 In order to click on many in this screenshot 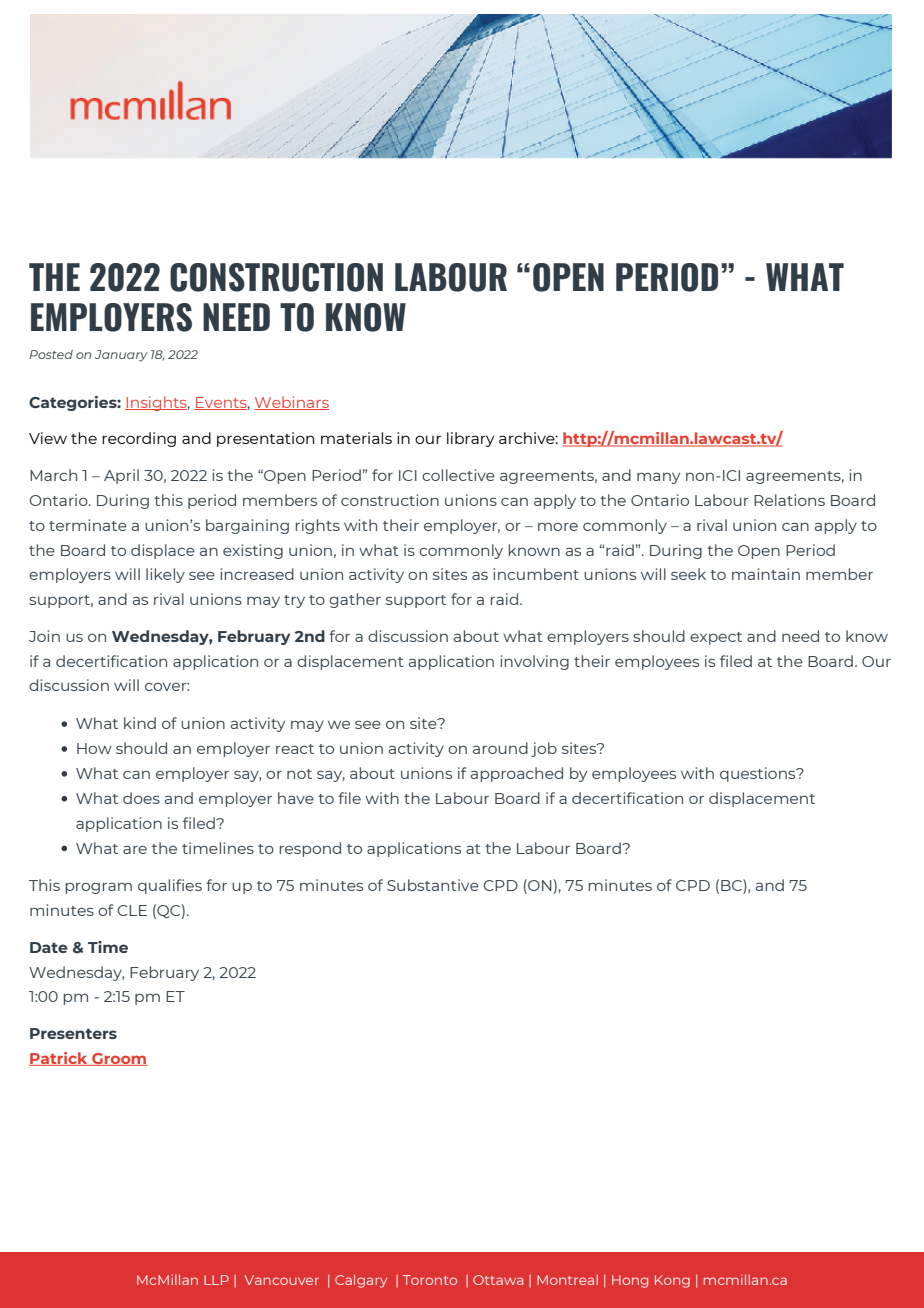, I will do `click(658, 478)`.
